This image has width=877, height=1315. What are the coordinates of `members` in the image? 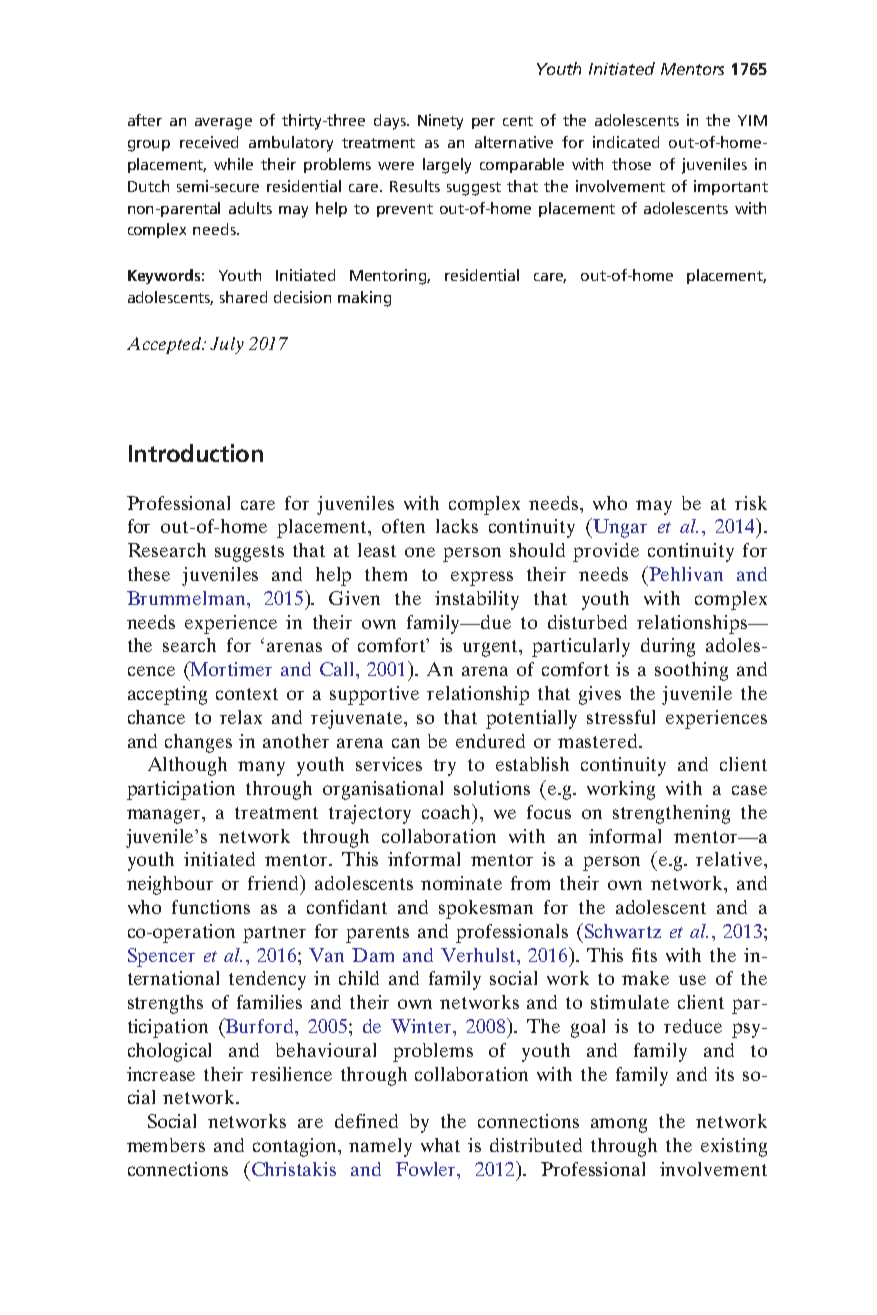 It's located at (166, 1145).
